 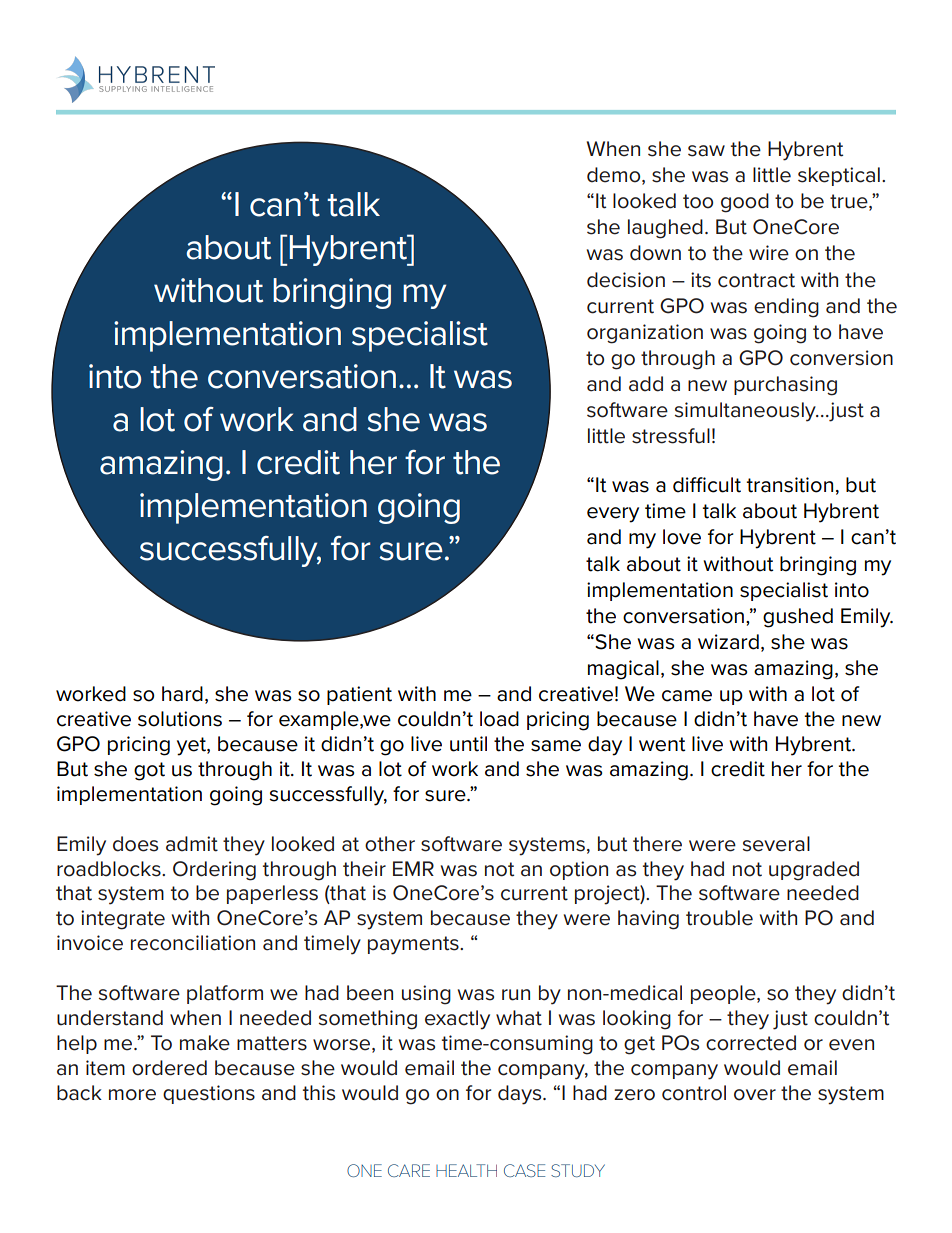 What do you see at coordinates (413, 868) in the screenshot?
I see `EMR` at bounding box center [413, 868].
